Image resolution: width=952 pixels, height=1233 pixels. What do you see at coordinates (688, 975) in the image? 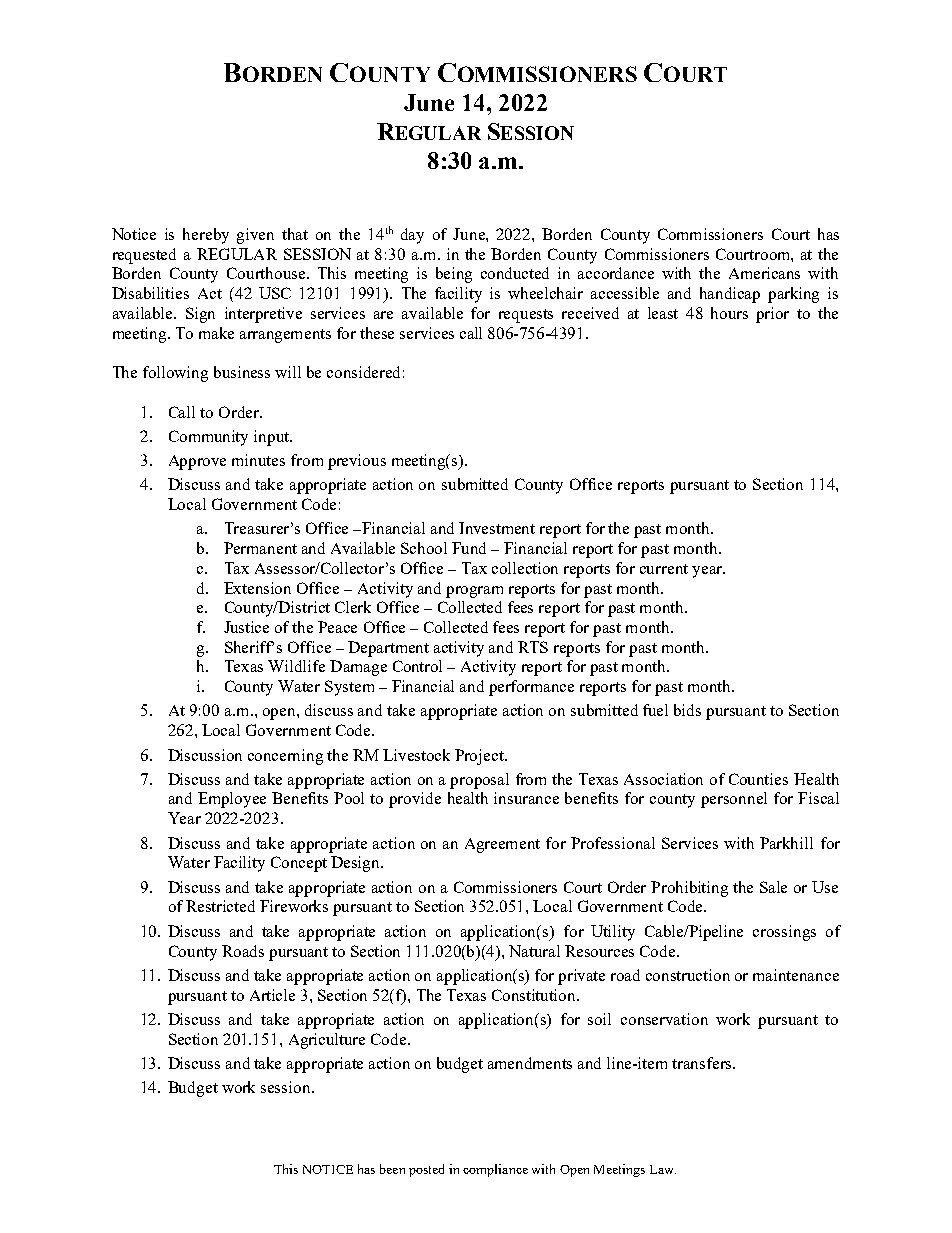
I see `construction` at bounding box center [688, 975].
